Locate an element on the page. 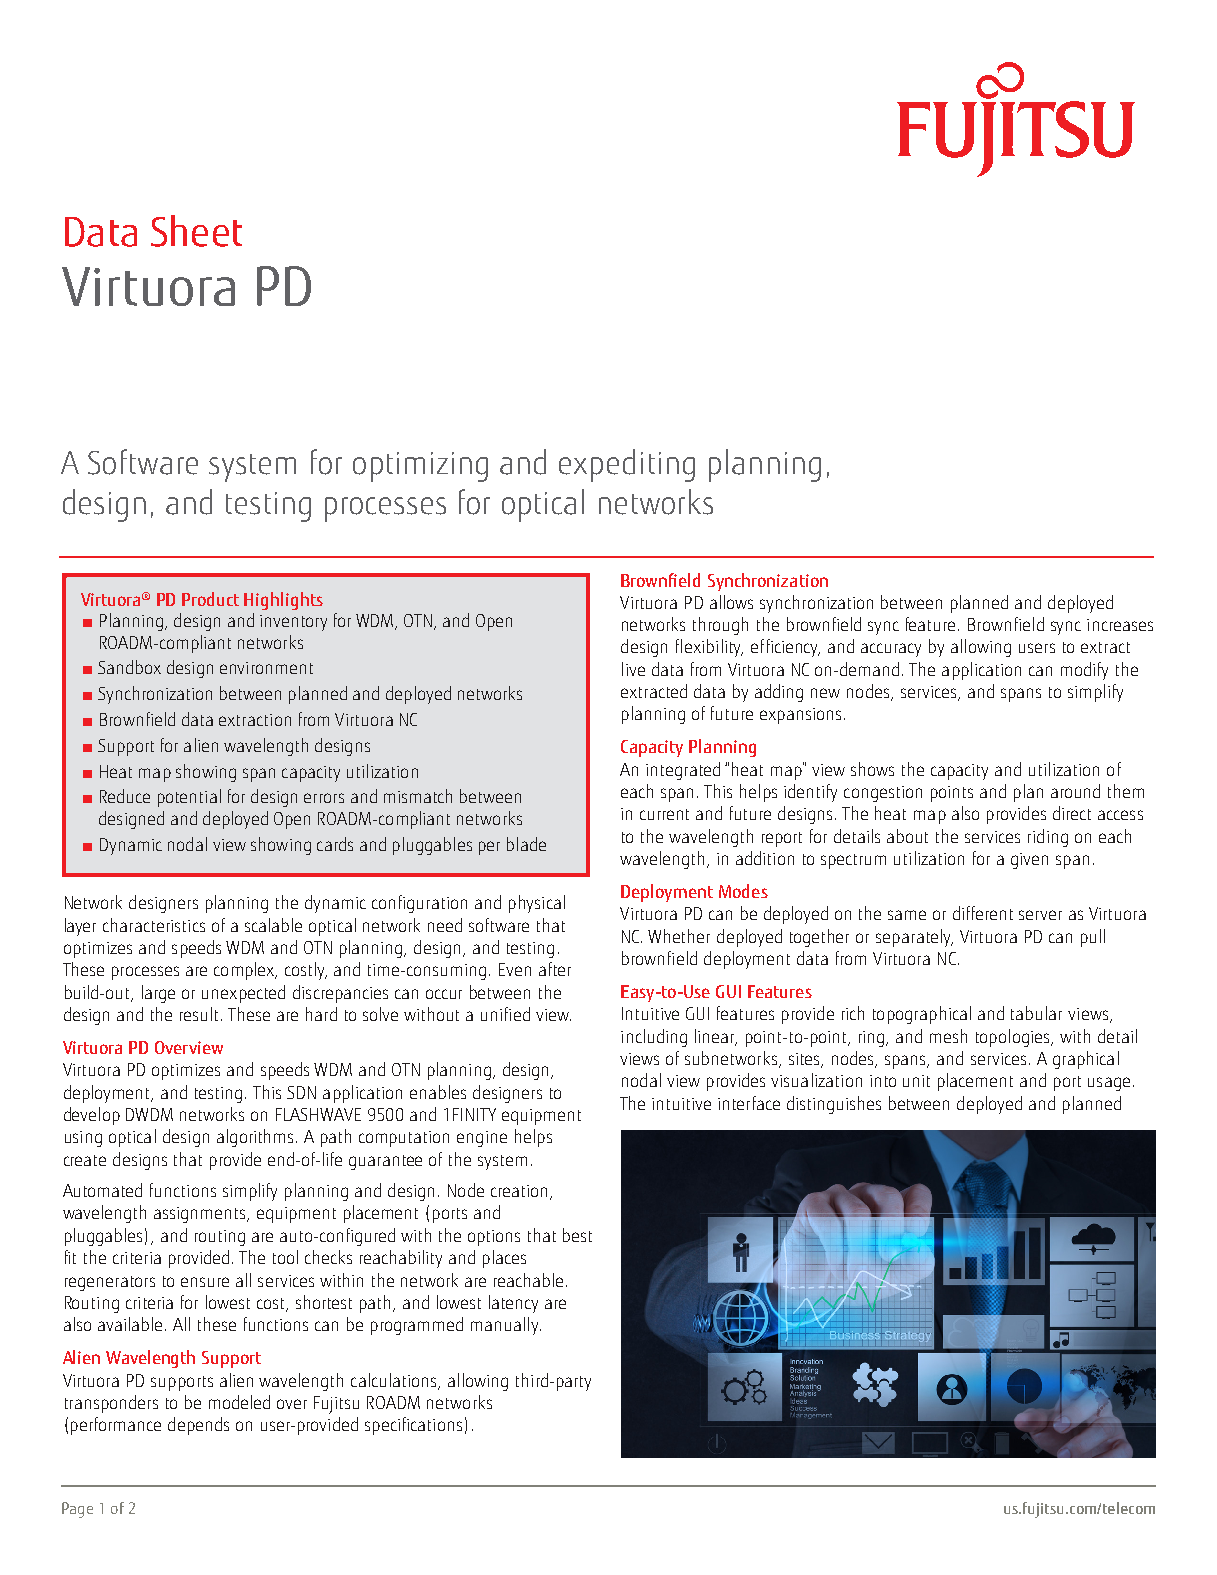 The image size is (1217, 1575). assignments is located at coordinates (201, 1215).
